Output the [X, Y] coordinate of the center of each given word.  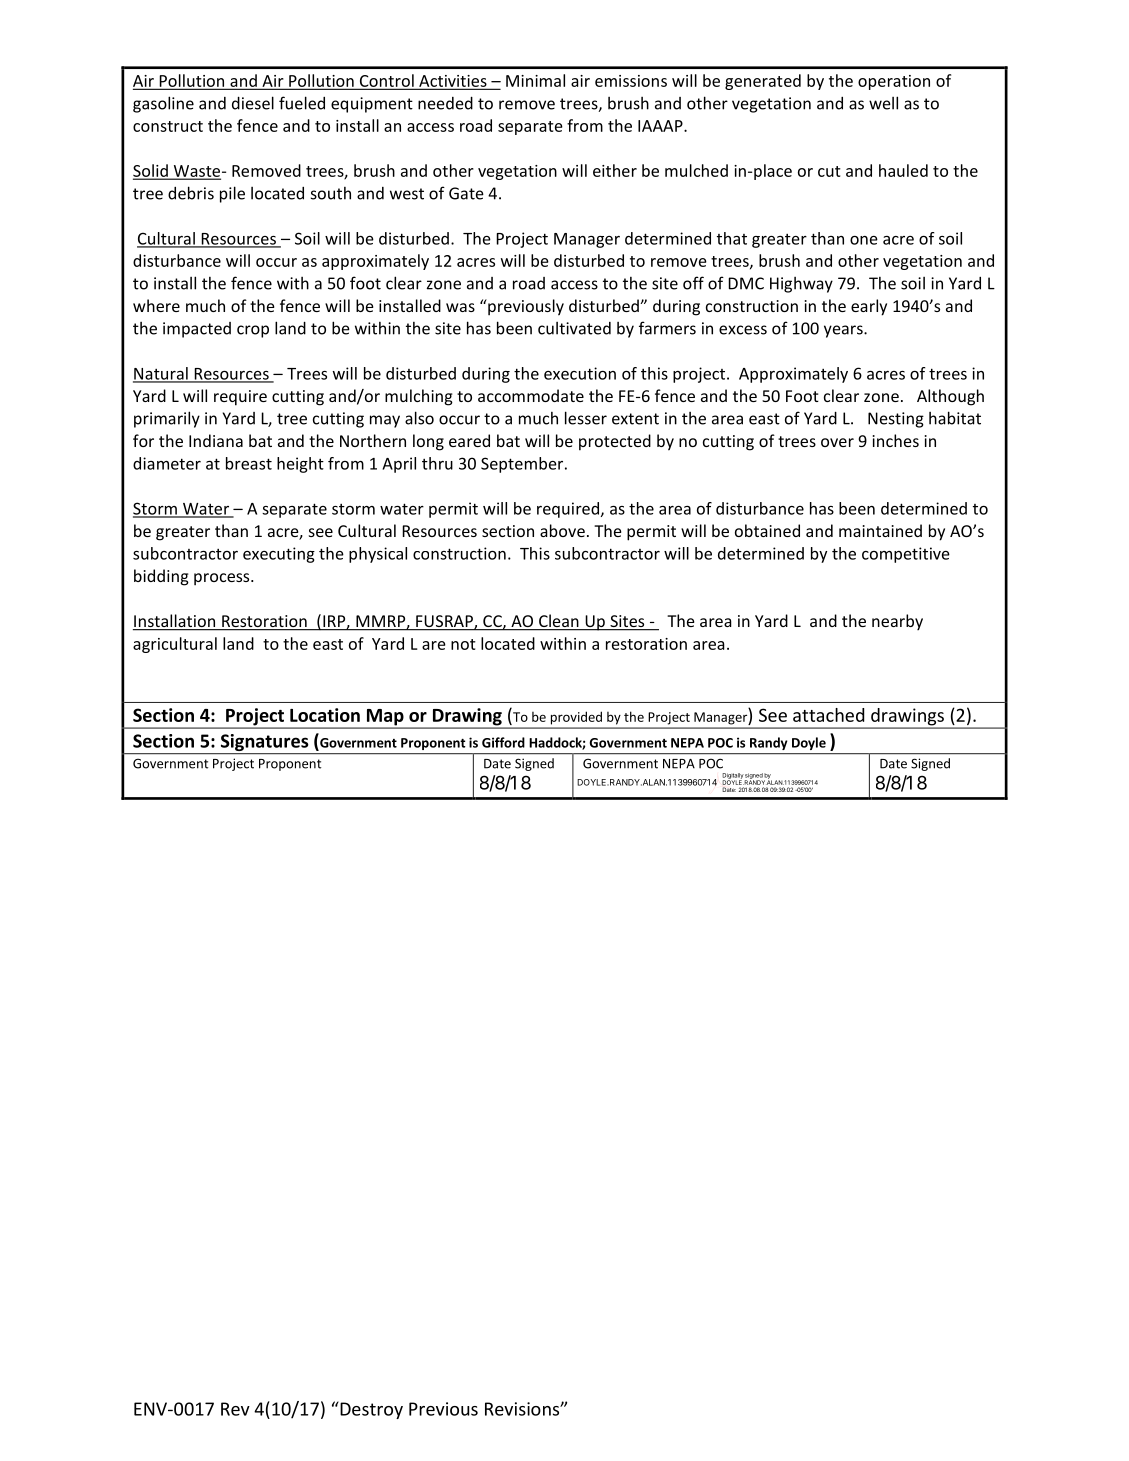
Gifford [503, 742]
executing [279, 555]
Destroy [370, 1410]
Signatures [264, 744]
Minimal [535, 80]
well [883, 103]
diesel [253, 103]
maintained [880, 530]
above [562, 530]
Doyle [809, 743]
